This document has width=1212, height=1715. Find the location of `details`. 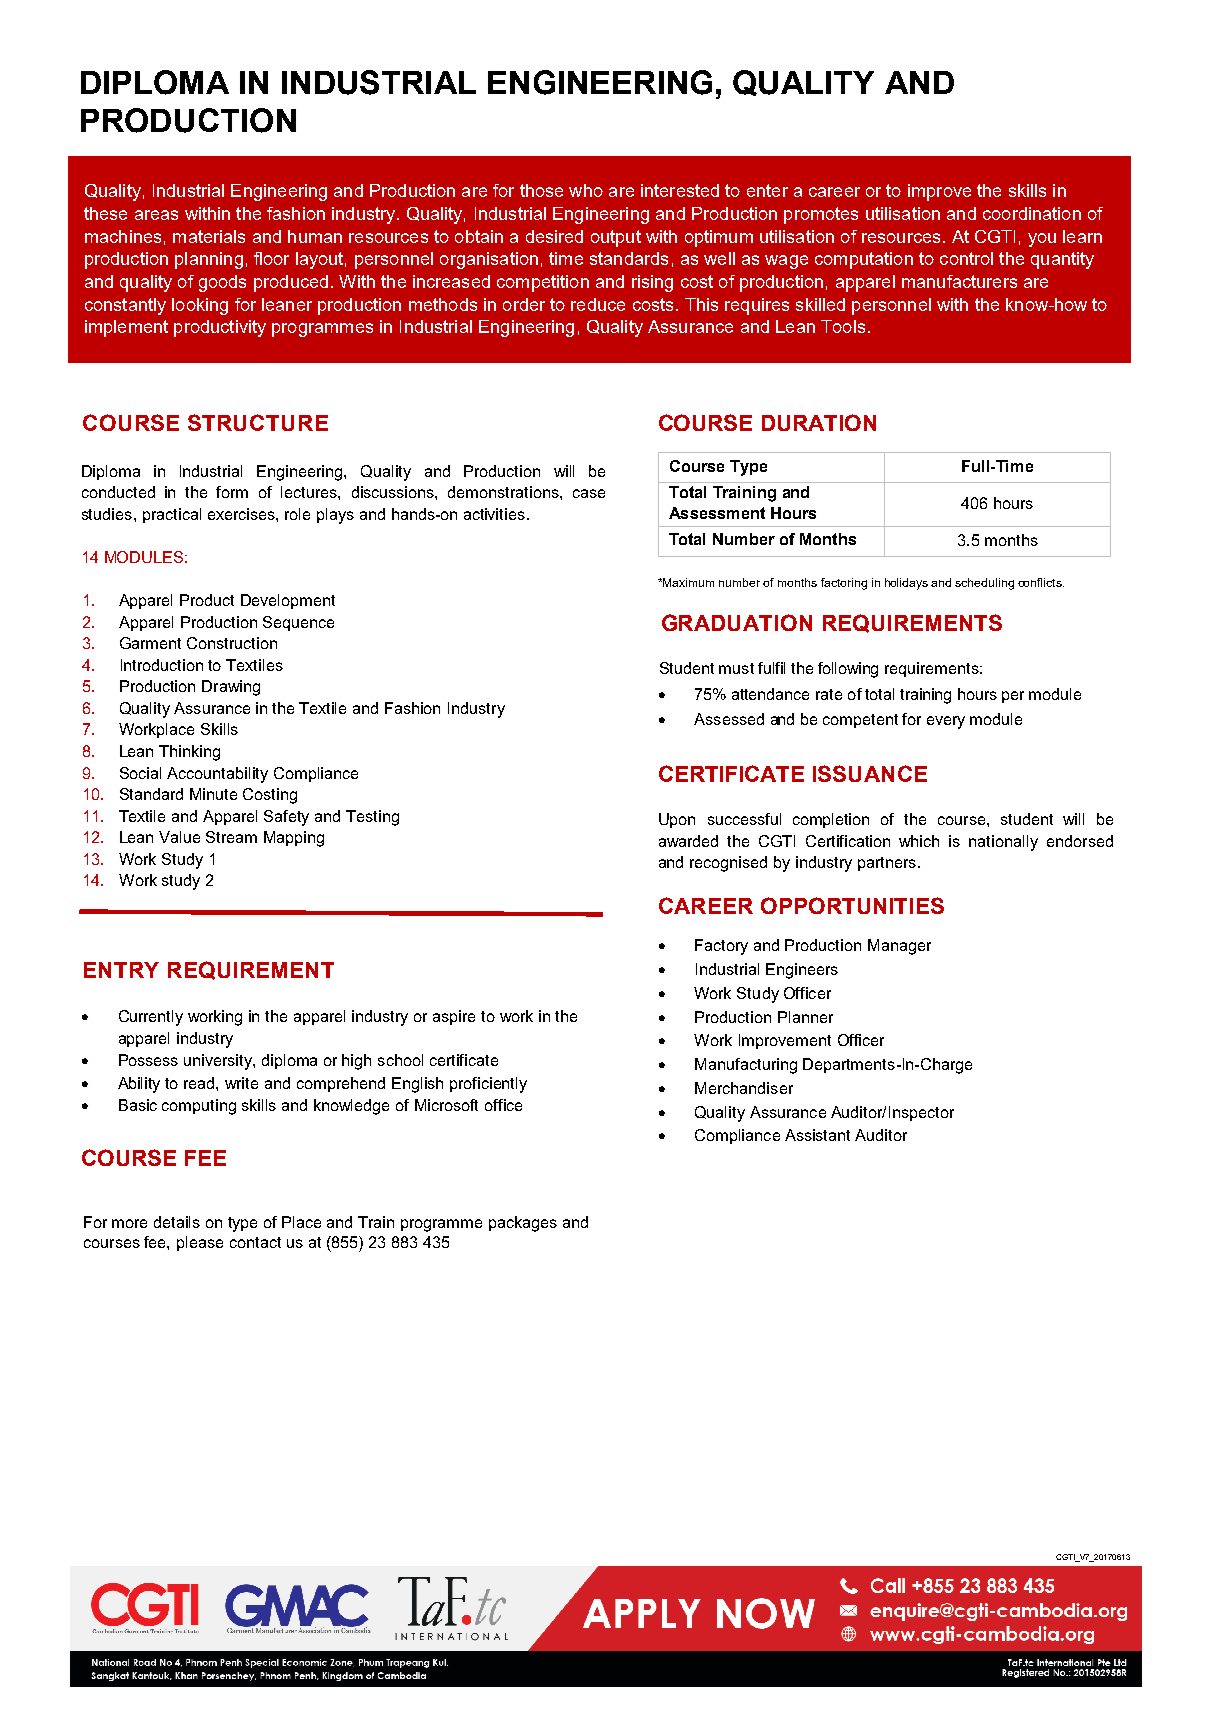

details is located at coordinates (177, 1222).
